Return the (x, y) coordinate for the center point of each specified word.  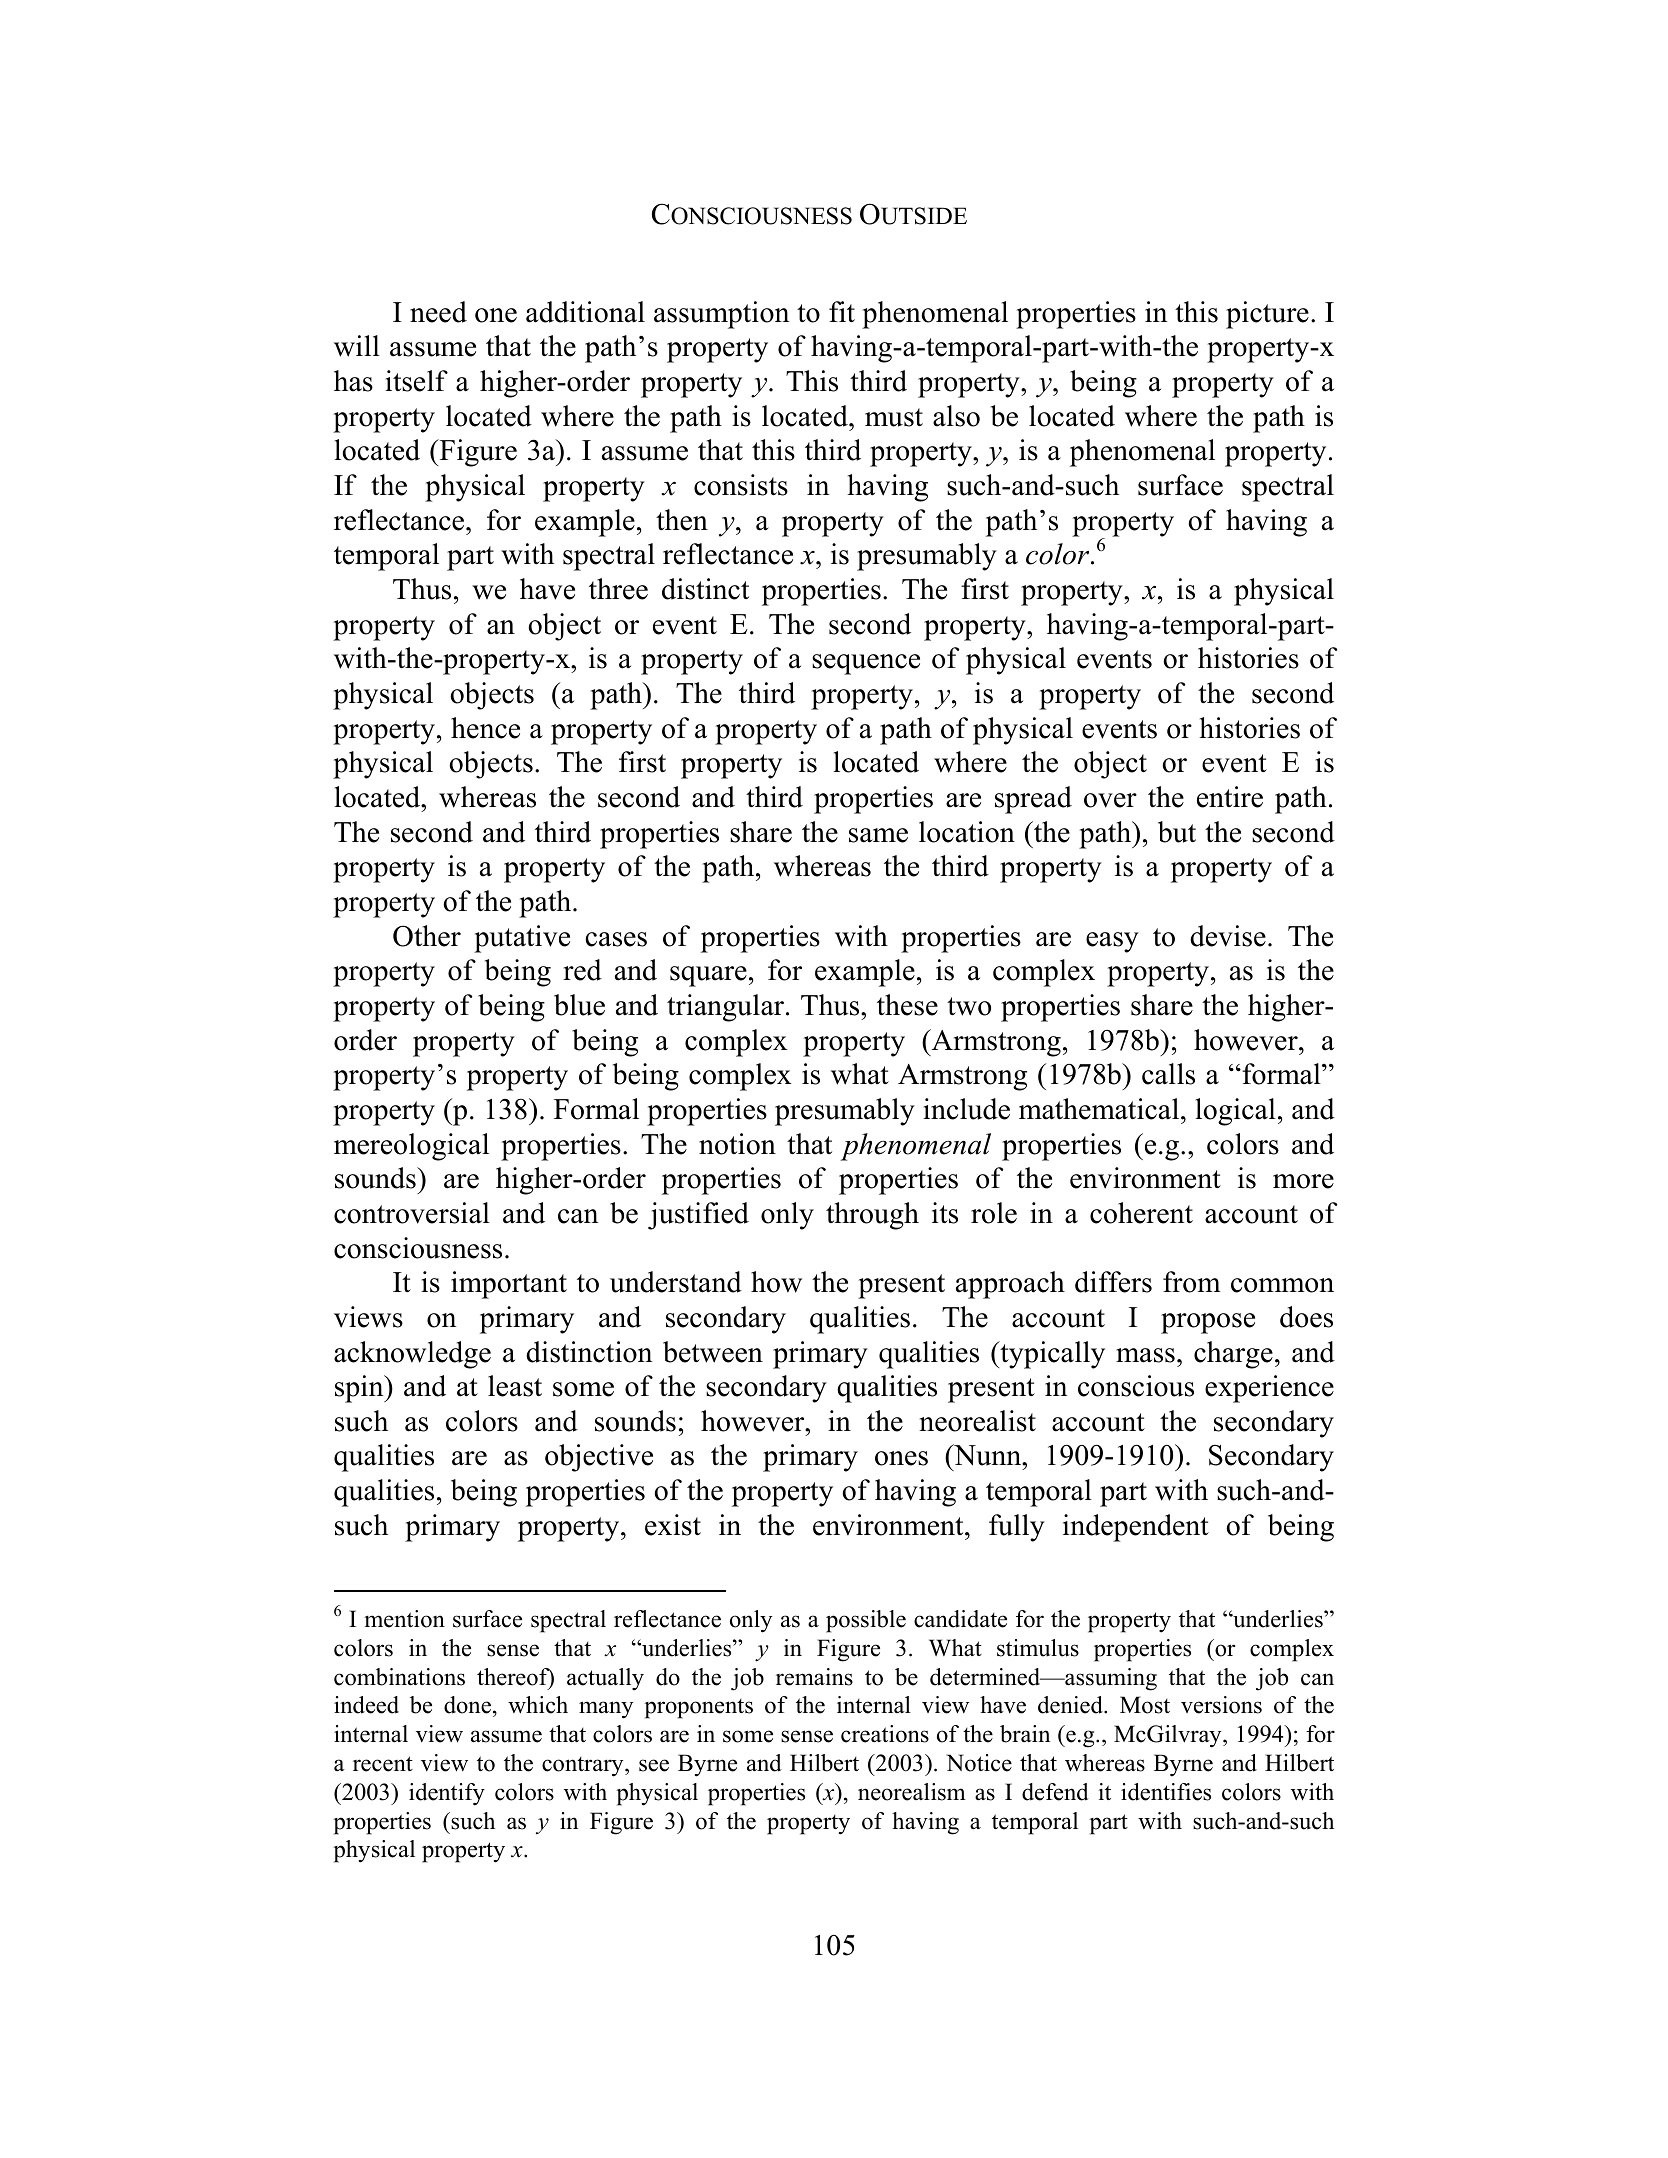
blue (579, 1005)
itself (416, 381)
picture (1267, 315)
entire (1230, 797)
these (907, 1005)
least (515, 1386)
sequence (866, 664)
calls (1168, 1074)
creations (885, 1734)
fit (842, 311)
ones (901, 1458)
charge (1233, 1355)
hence (485, 728)
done (467, 1705)
